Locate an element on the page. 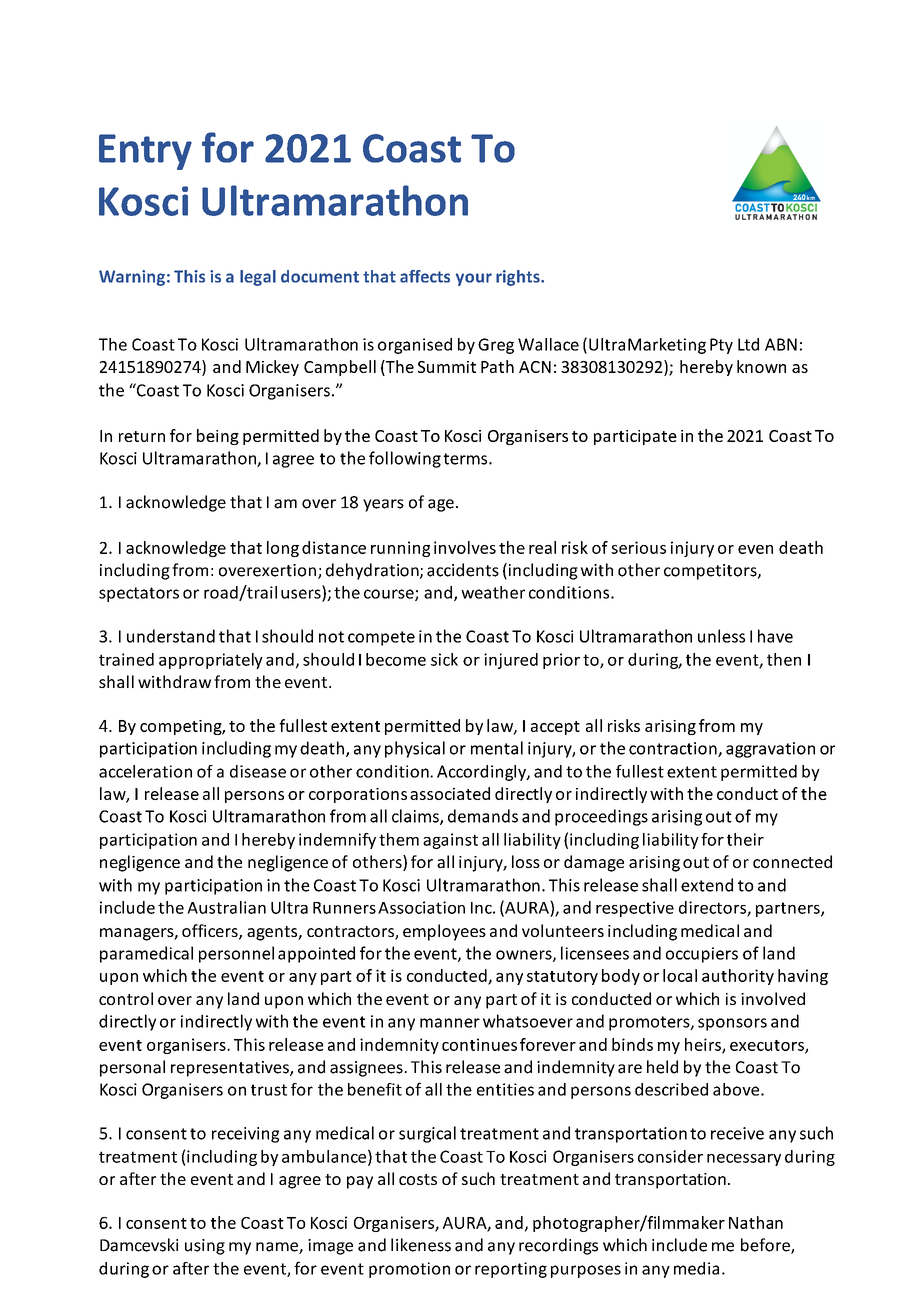  authority is located at coordinates (738, 977).
